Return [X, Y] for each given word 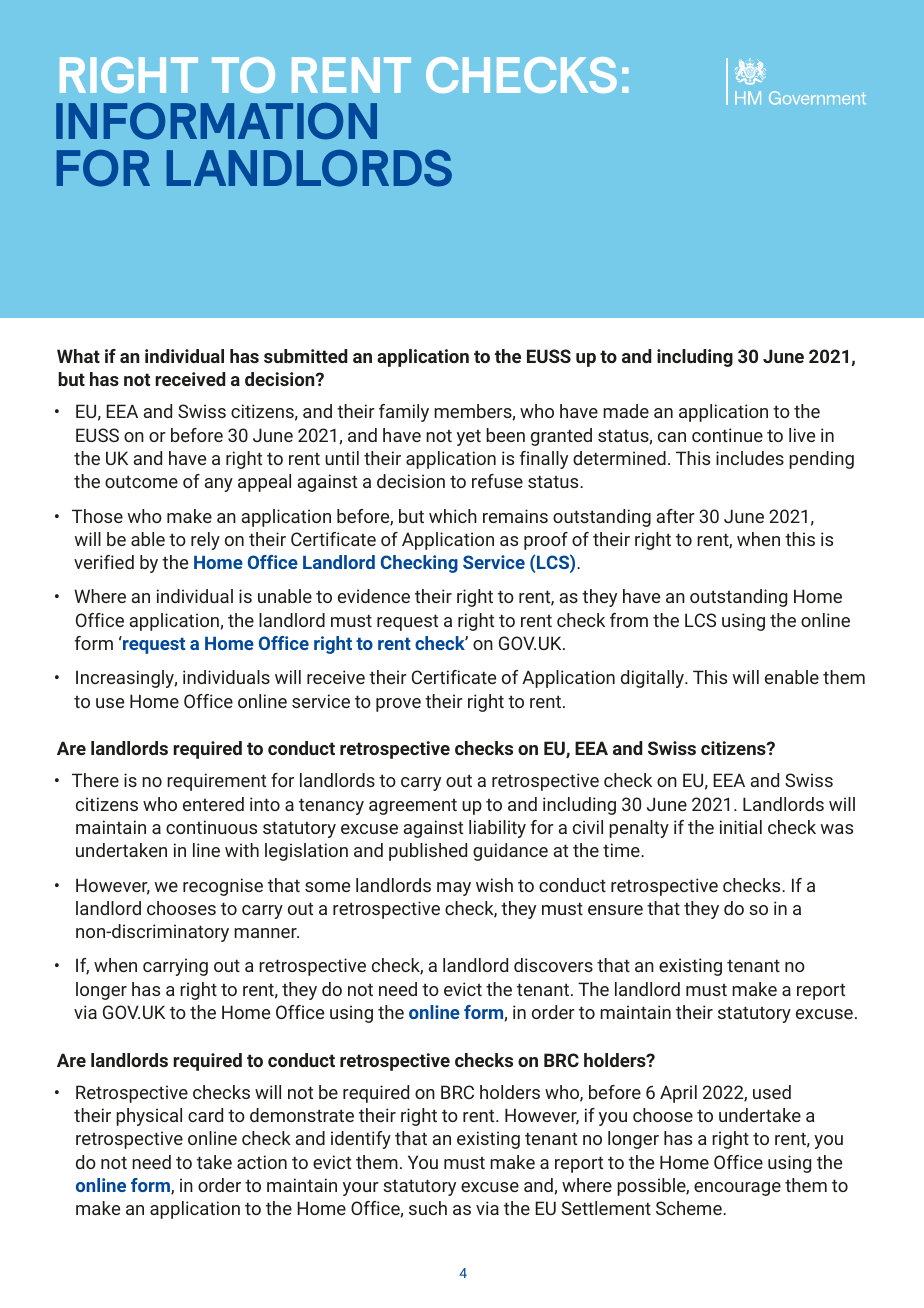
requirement [216, 782]
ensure [615, 910]
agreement [413, 807]
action [262, 1162]
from [629, 620]
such [428, 1208]
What [78, 356]
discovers [553, 965]
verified [104, 562]
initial [741, 827]
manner [266, 933]
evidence [374, 596]
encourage [737, 1189]
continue [727, 435]
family [404, 413]
